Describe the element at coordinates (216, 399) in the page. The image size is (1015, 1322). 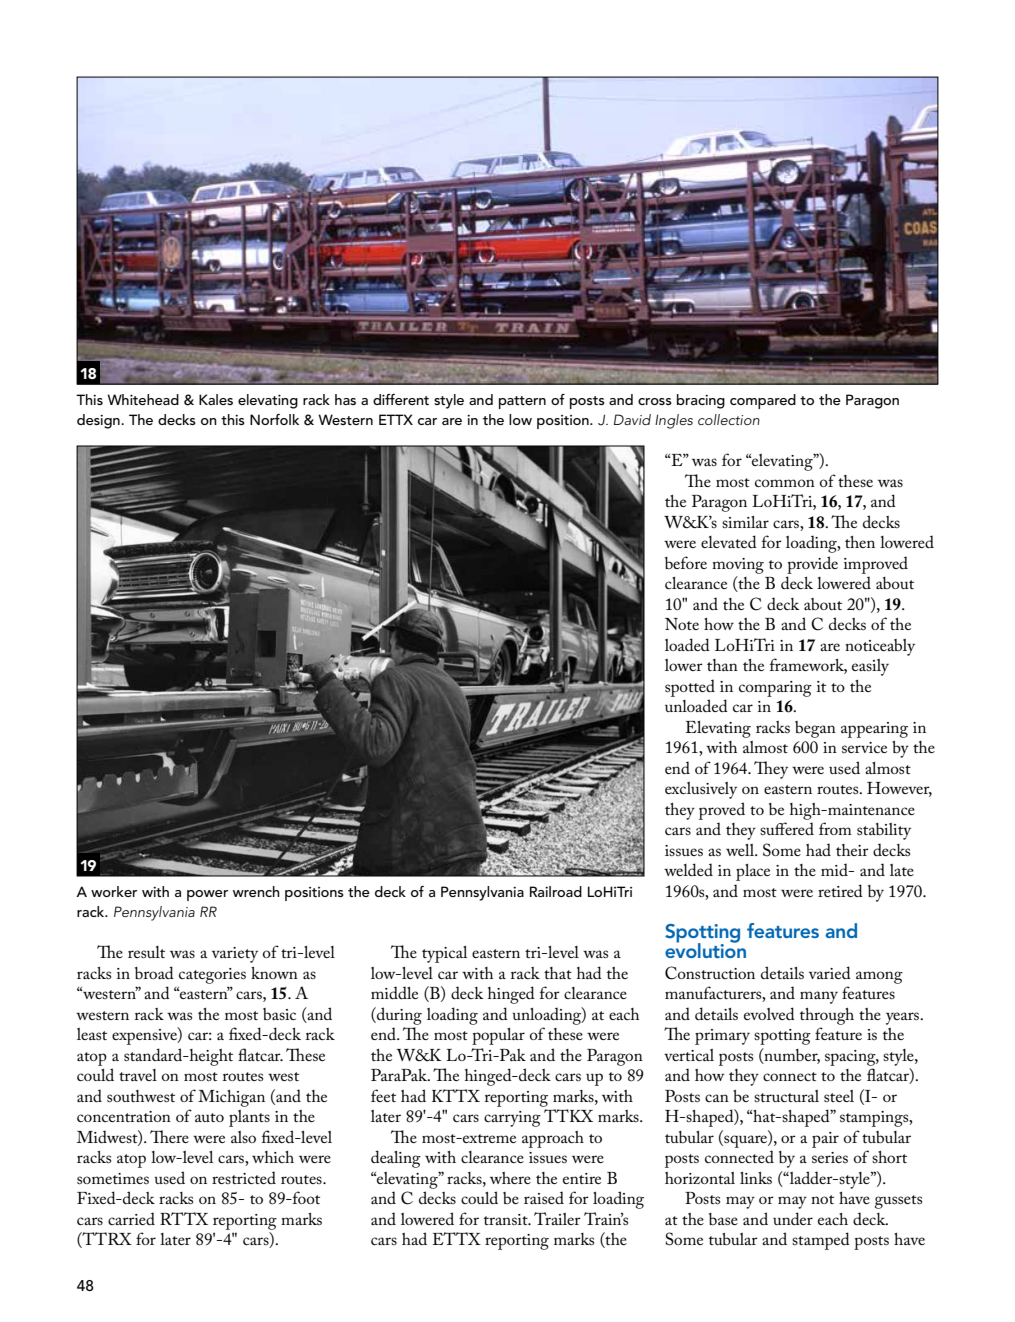
I see `Kales` at that location.
